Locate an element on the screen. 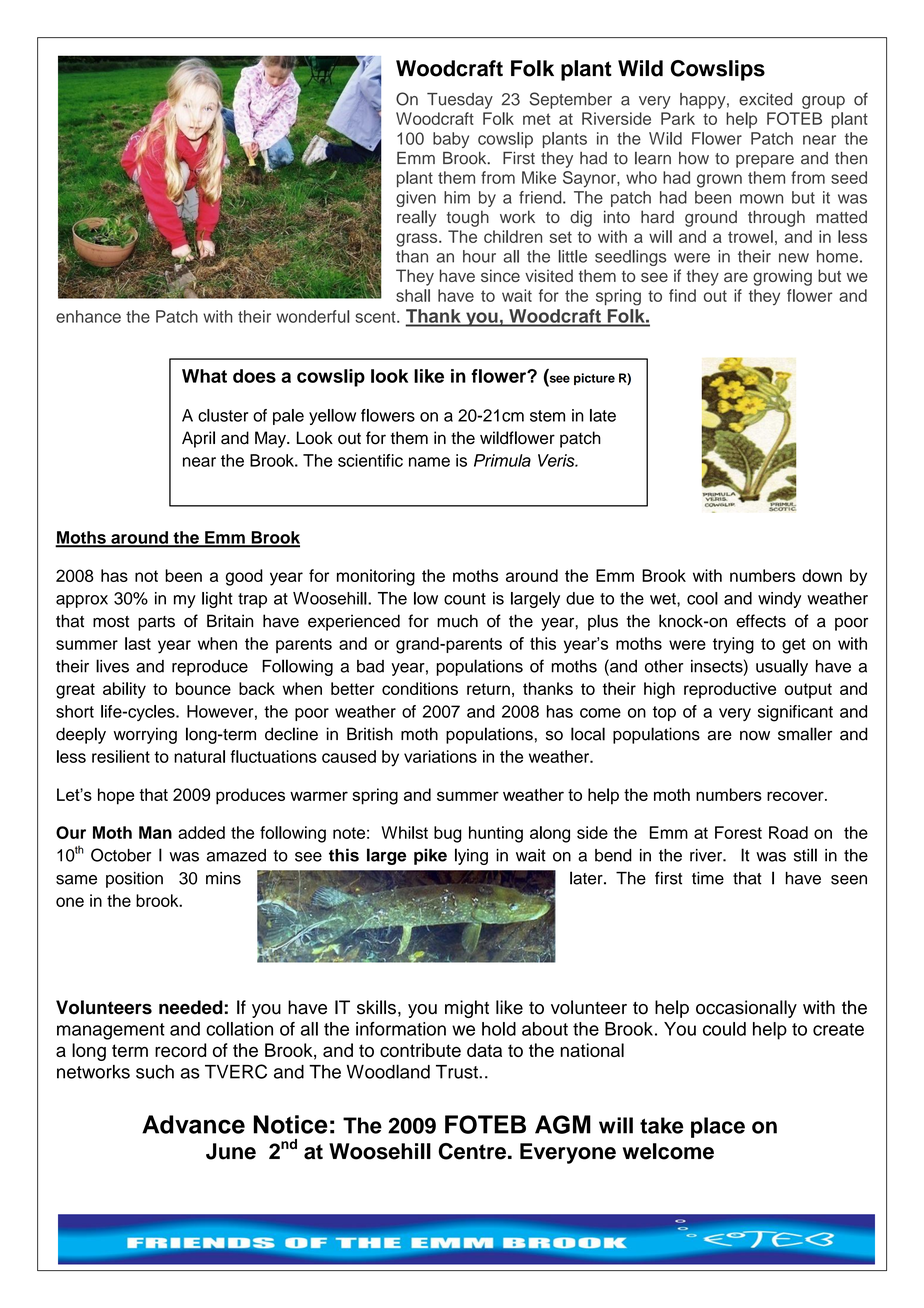  time is located at coordinates (708, 878).
